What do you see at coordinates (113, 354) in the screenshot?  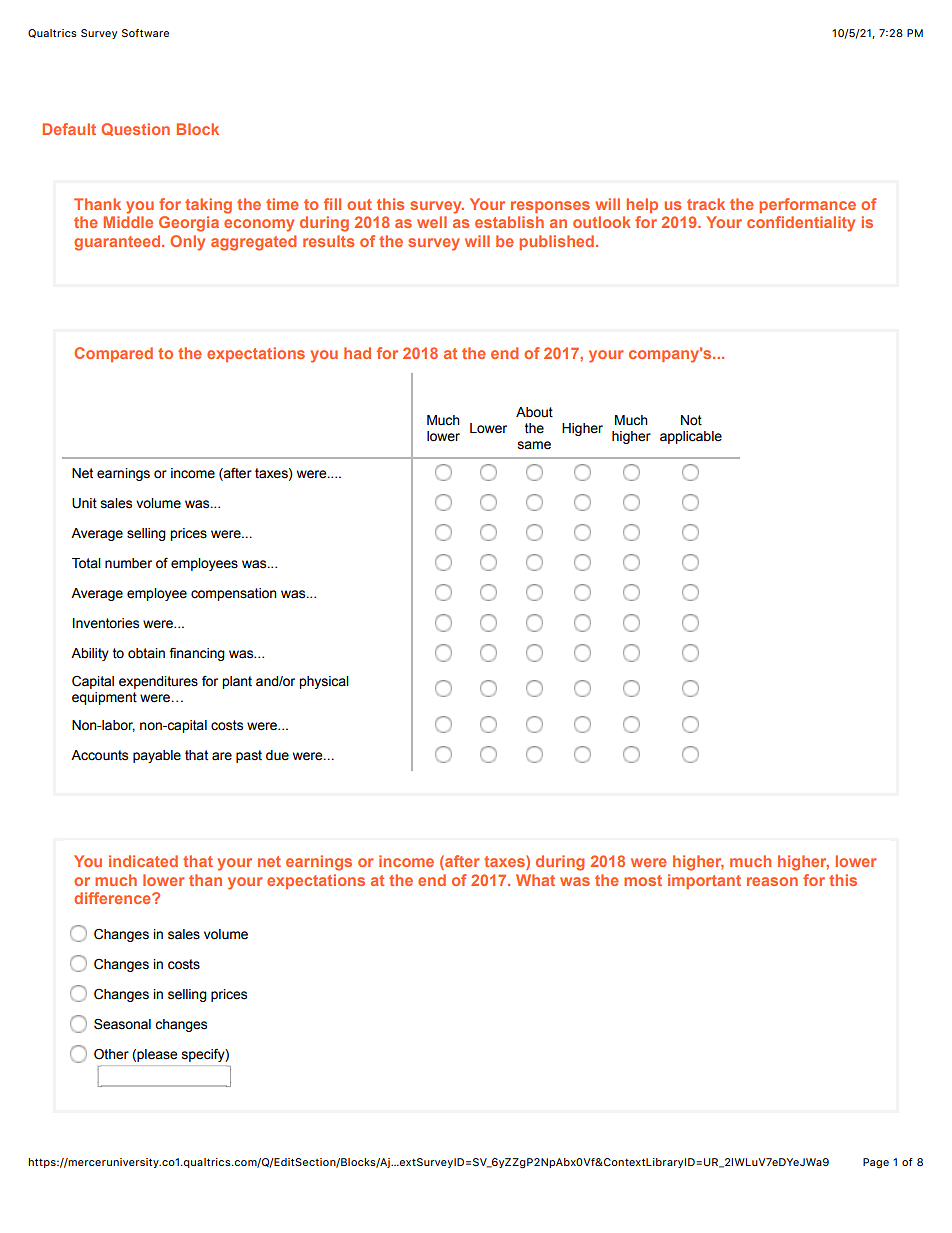 I see `Compared` at bounding box center [113, 354].
